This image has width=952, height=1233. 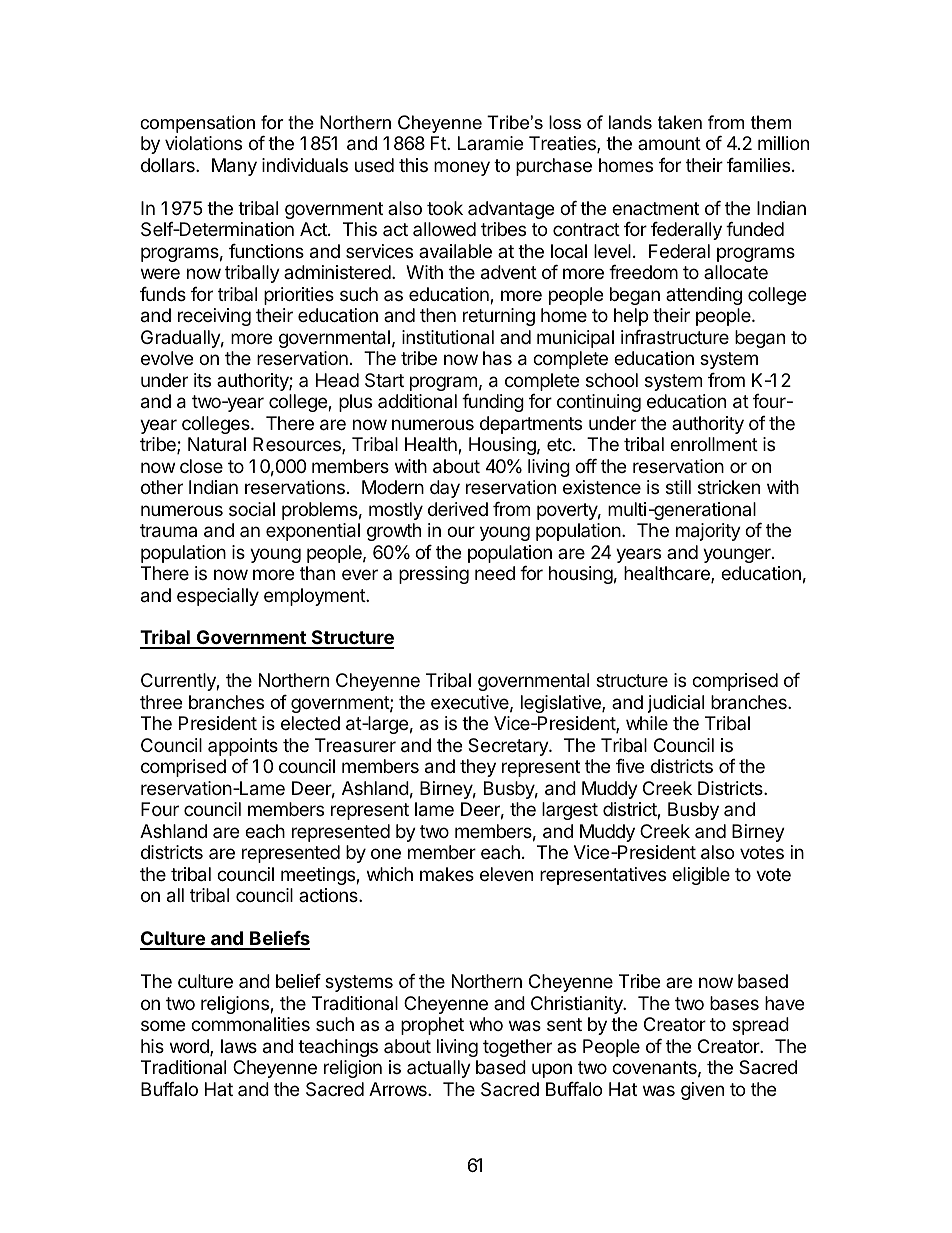 I want to click on need, so click(x=495, y=573).
